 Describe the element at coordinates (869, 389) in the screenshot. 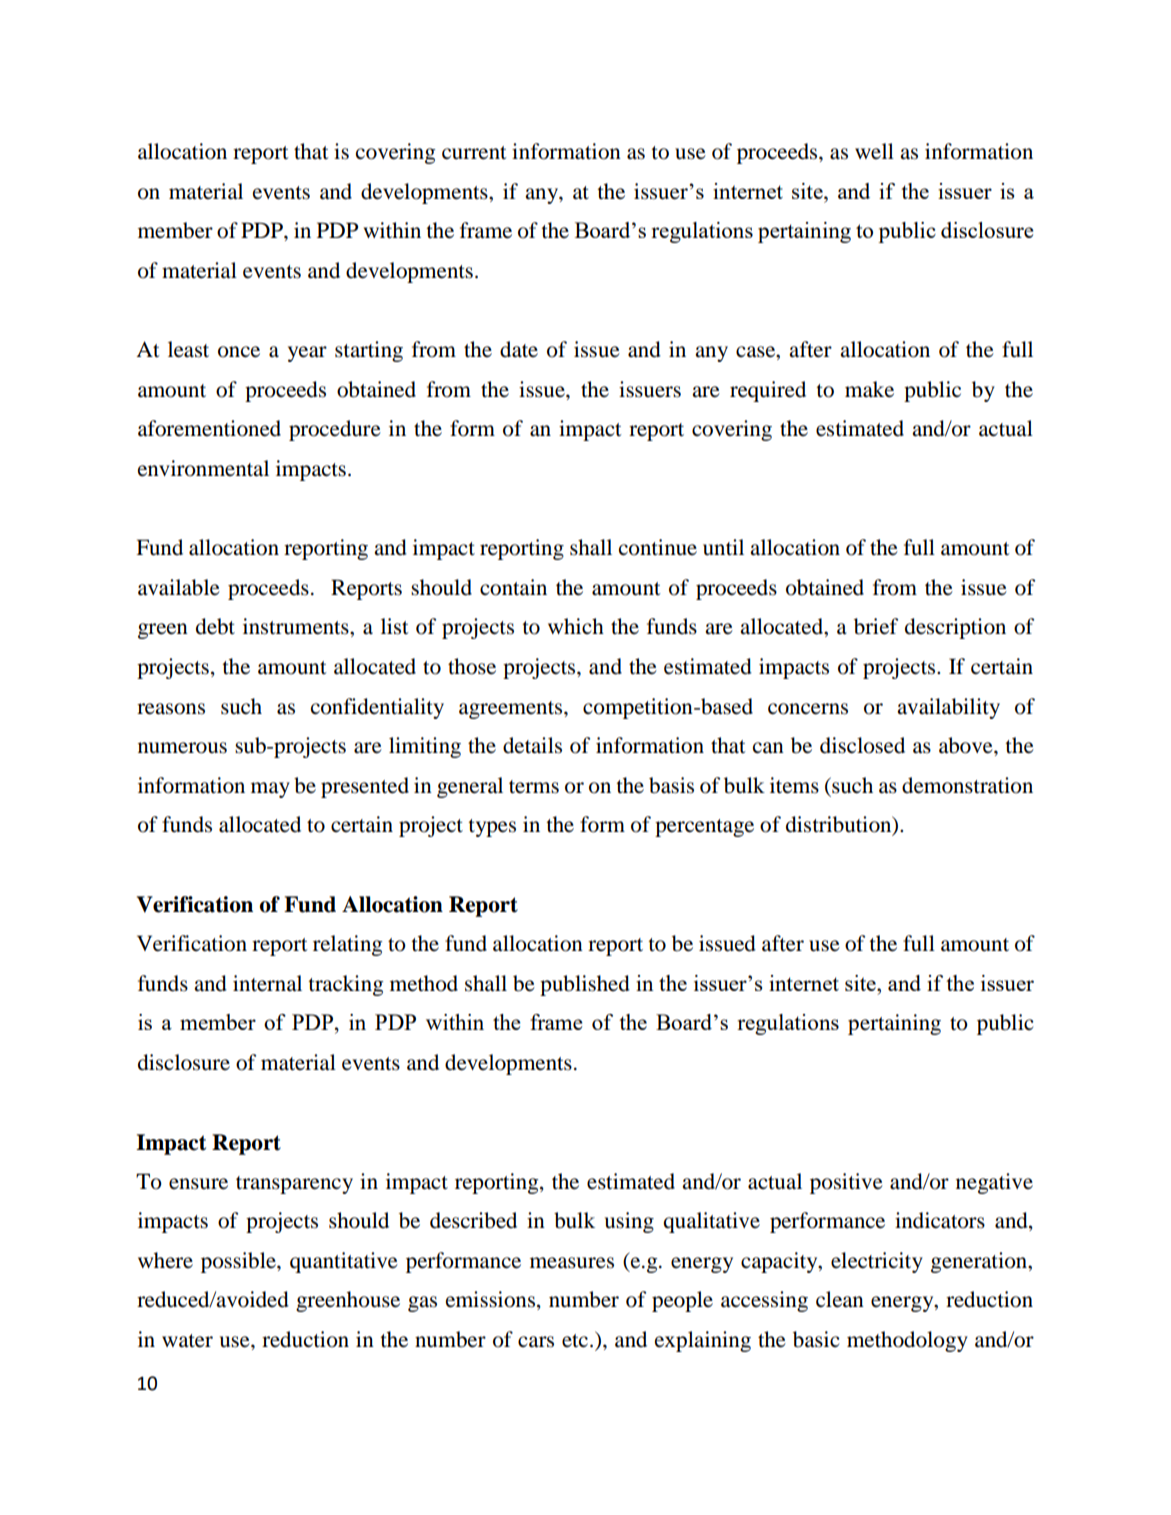

I see `make` at that location.
